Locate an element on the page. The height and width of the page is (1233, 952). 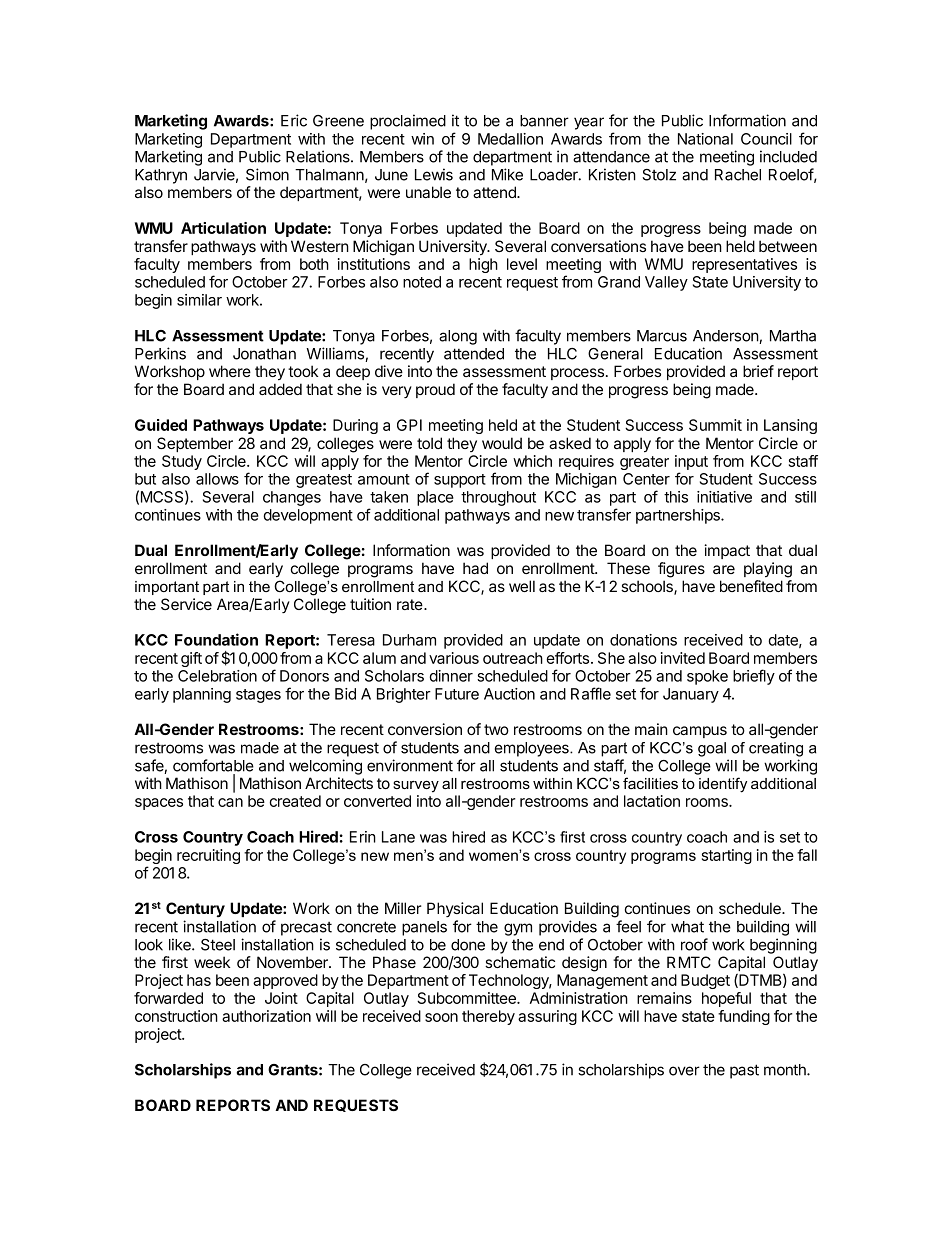
Service is located at coordinates (186, 604).
